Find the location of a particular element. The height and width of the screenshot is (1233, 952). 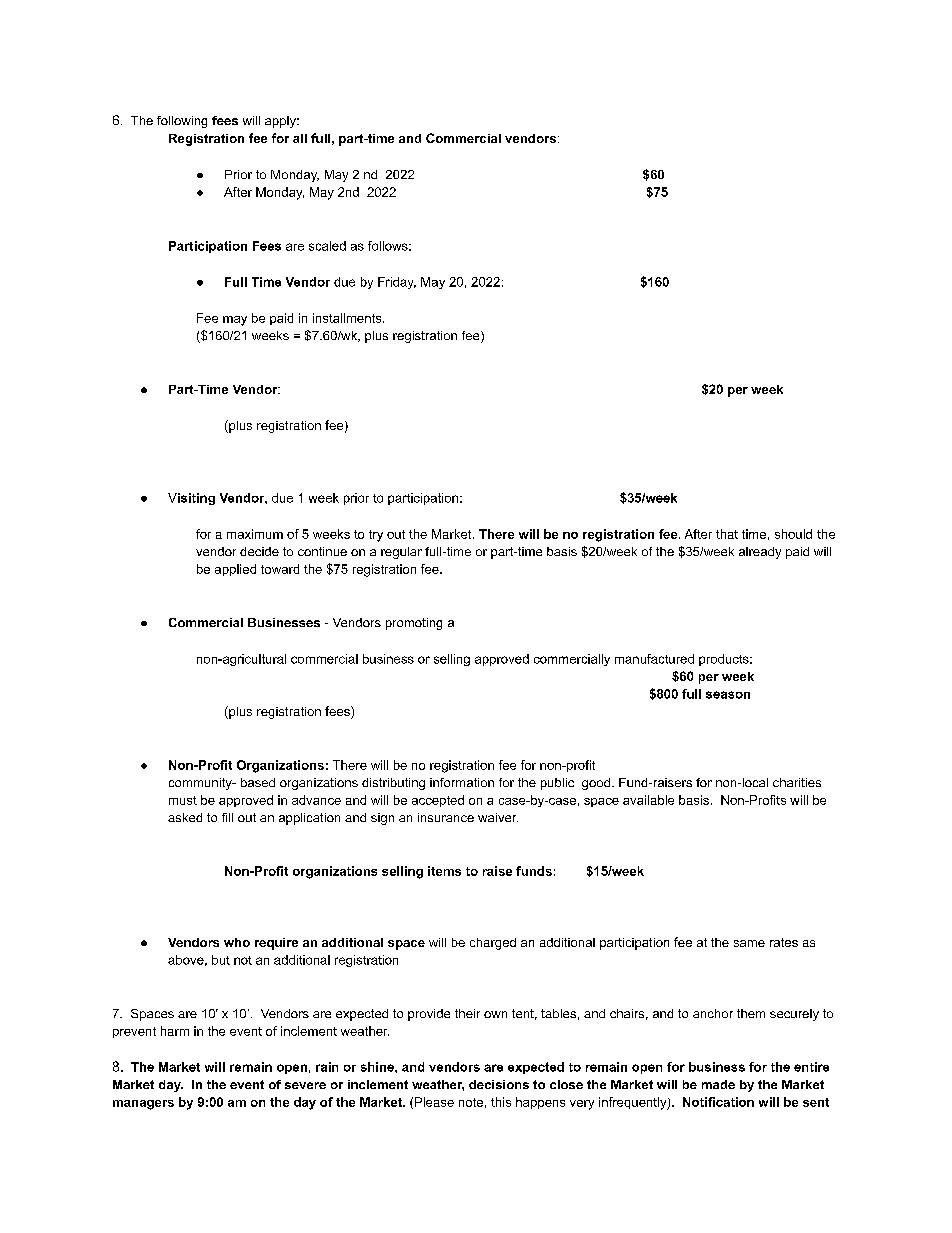

Friday is located at coordinates (397, 283).
